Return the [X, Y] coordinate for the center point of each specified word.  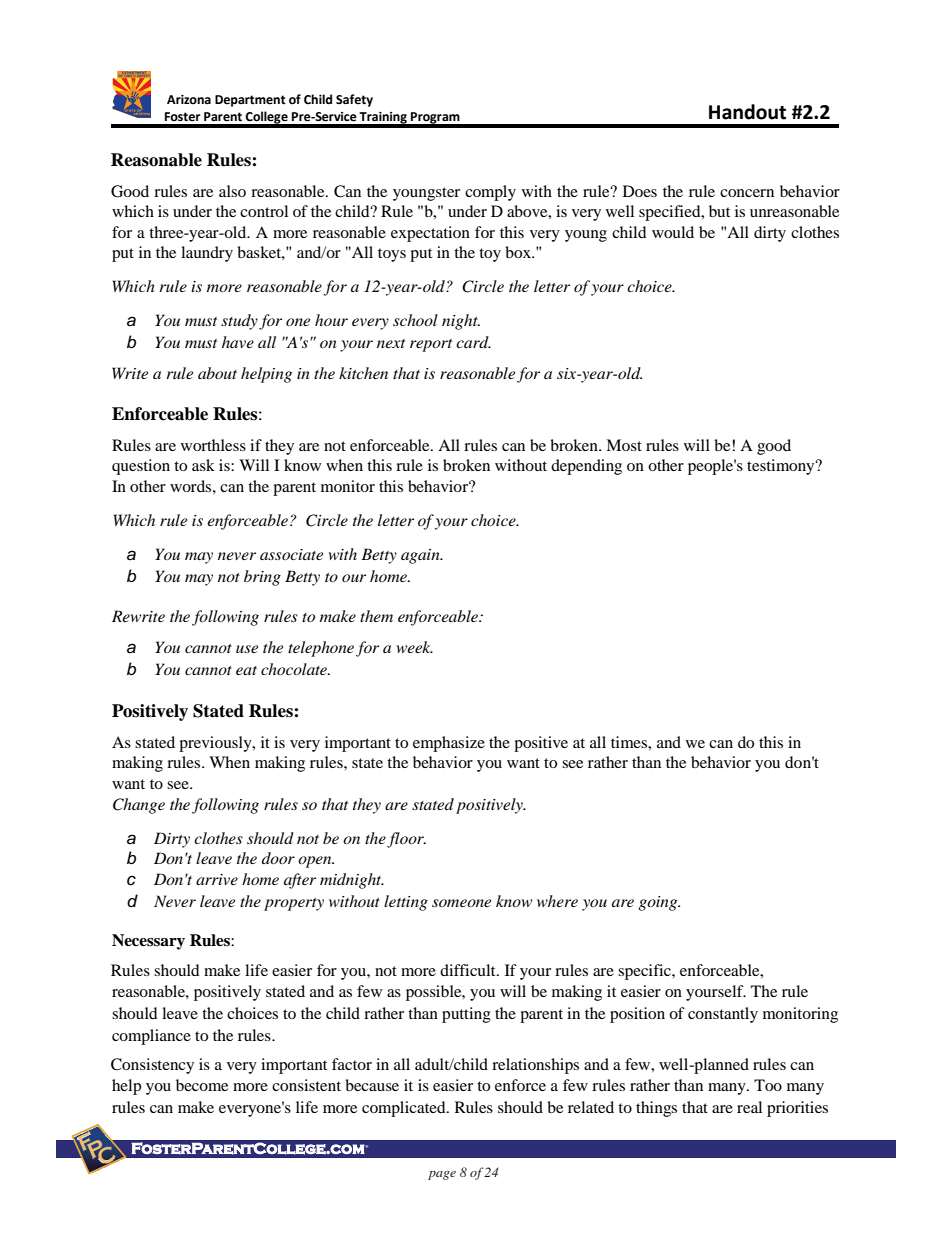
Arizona [189, 100]
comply [490, 193]
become [202, 1085]
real [749, 1107]
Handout [747, 112]
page [442, 1175]
